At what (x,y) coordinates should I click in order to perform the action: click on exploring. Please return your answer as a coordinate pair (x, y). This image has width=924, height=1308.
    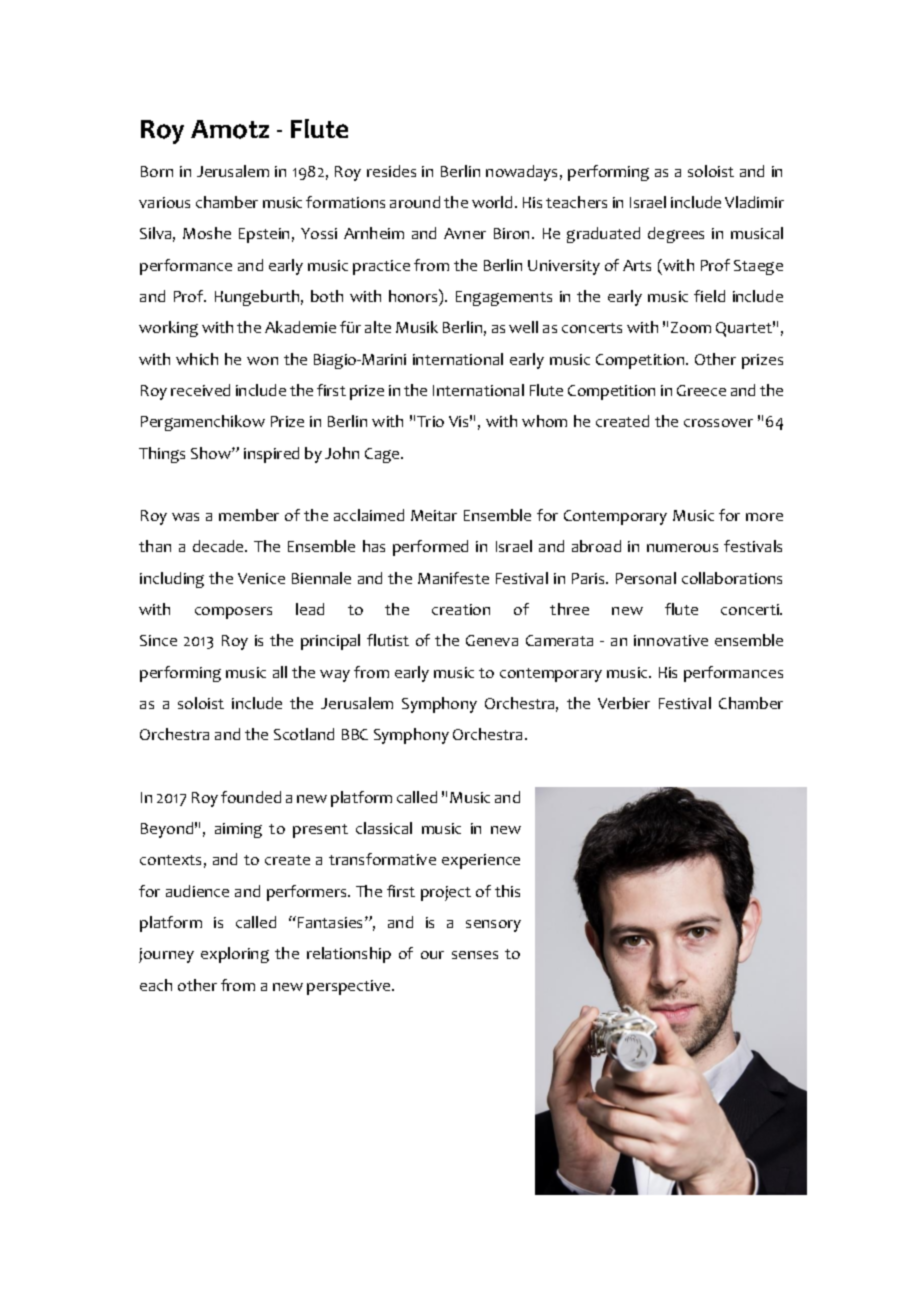
    Looking at the image, I should click on (235, 955).
